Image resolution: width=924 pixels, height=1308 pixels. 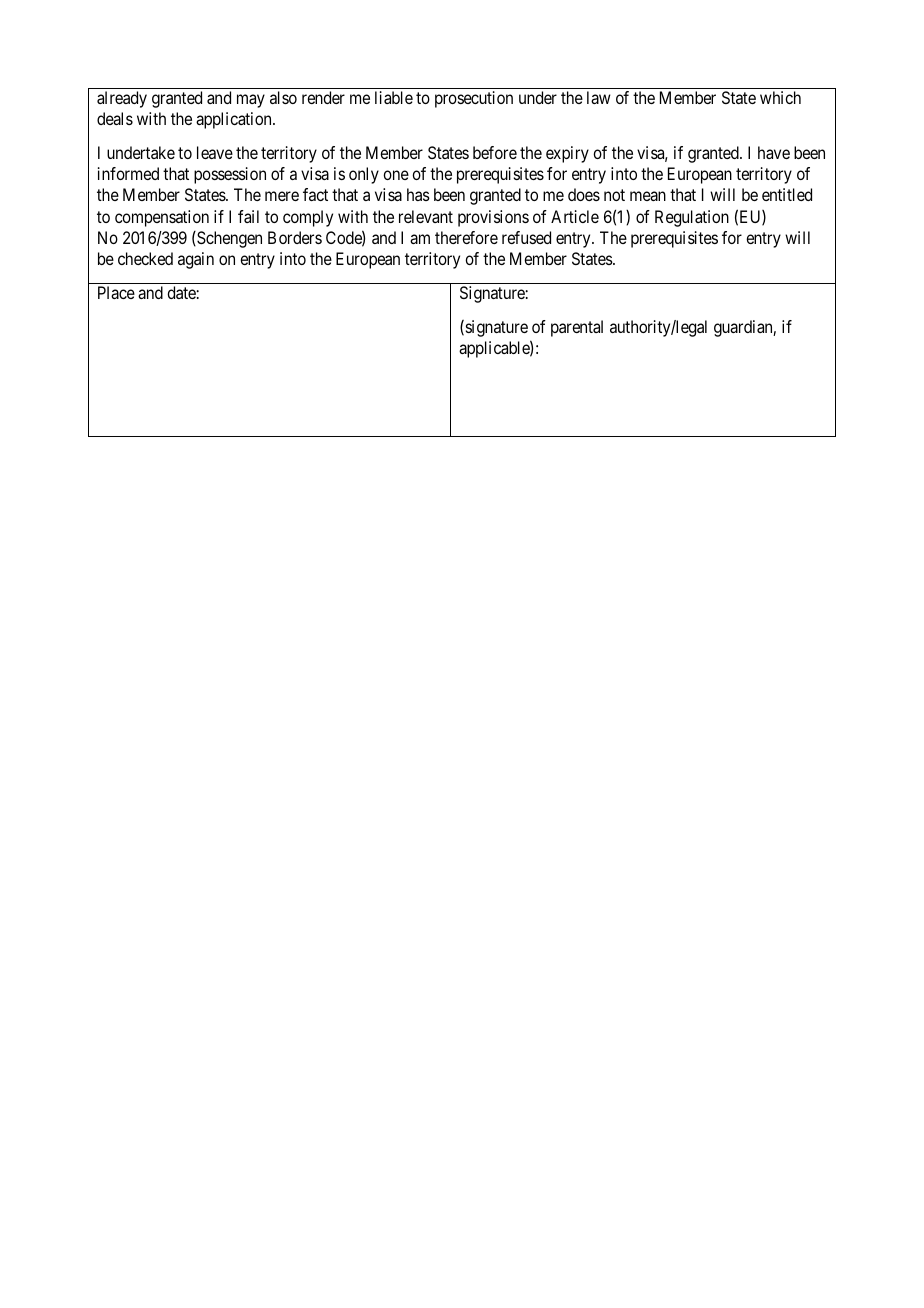 What do you see at coordinates (780, 97) in the page?
I see `which` at bounding box center [780, 97].
